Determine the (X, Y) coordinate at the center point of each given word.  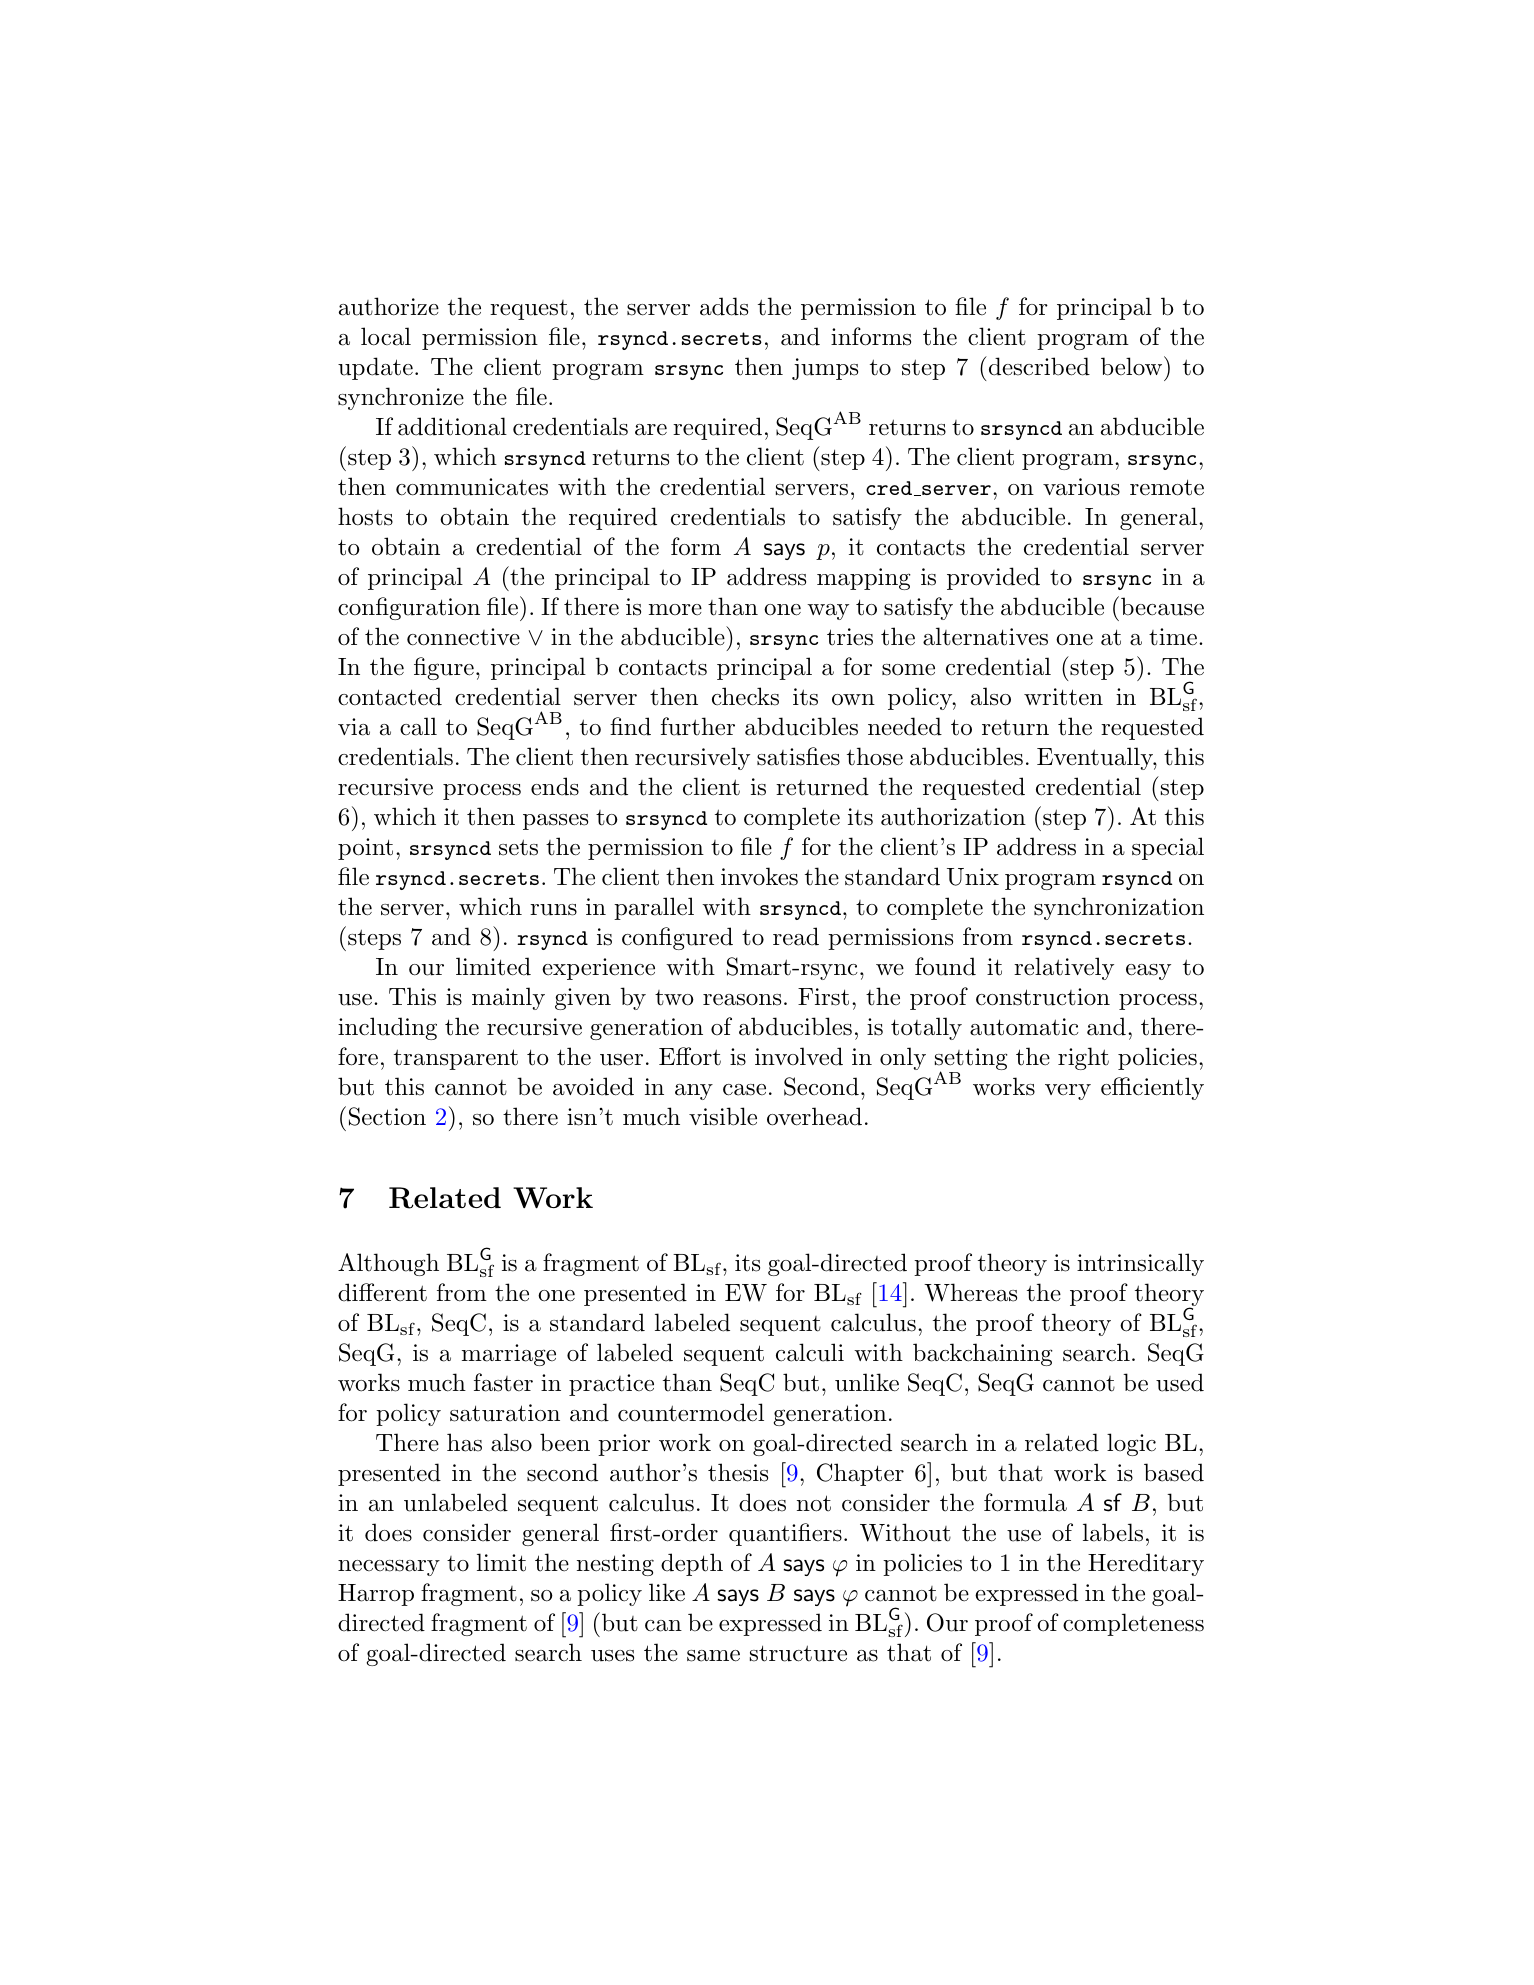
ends (555, 786)
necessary (389, 1568)
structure (798, 1653)
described (1038, 366)
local (386, 336)
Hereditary (1146, 1564)
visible (723, 1116)
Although (388, 1264)
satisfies (798, 756)
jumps (825, 369)
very (1068, 1092)
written (1063, 697)
